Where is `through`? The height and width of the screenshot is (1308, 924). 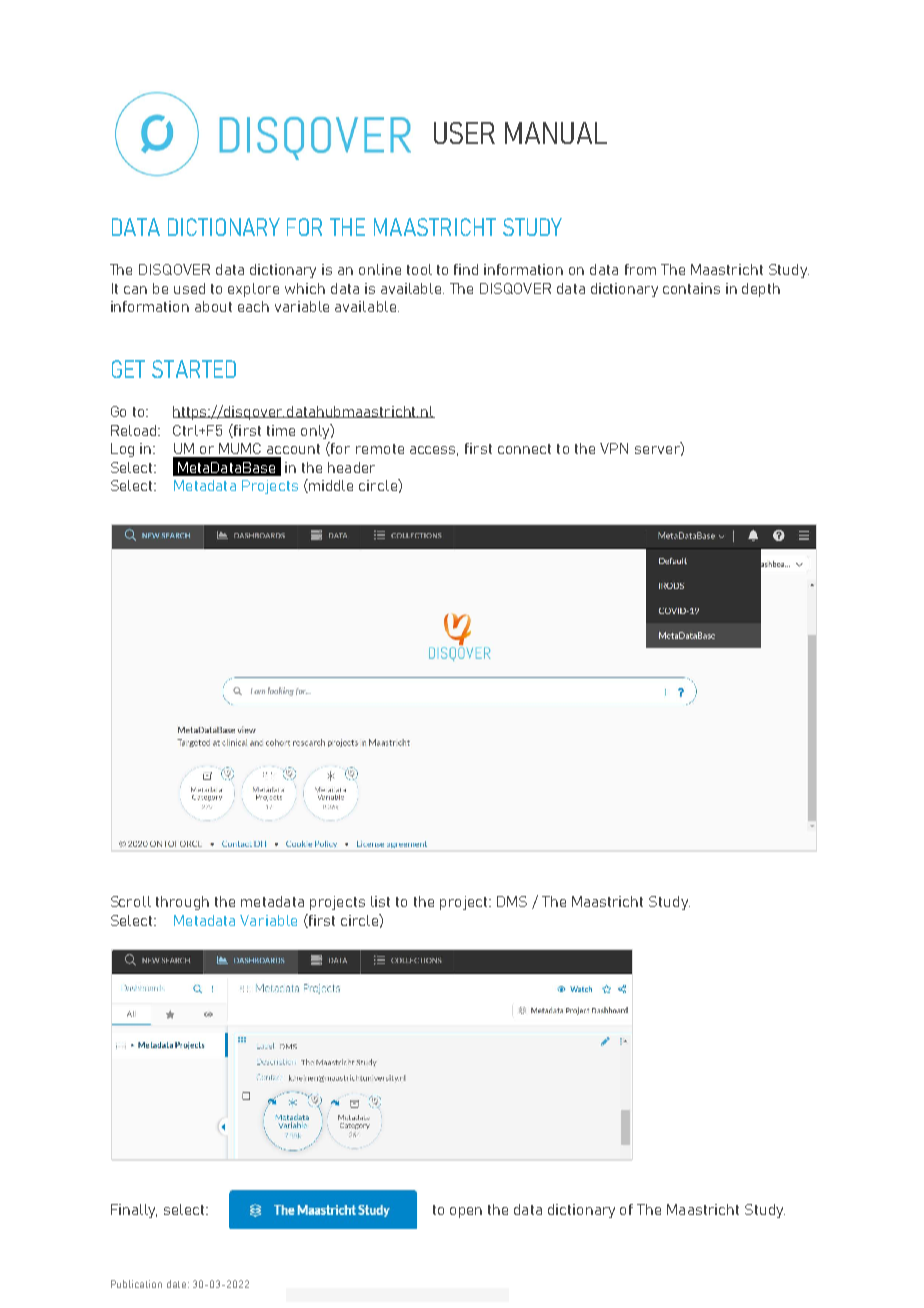 through is located at coordinates (182, 903).
